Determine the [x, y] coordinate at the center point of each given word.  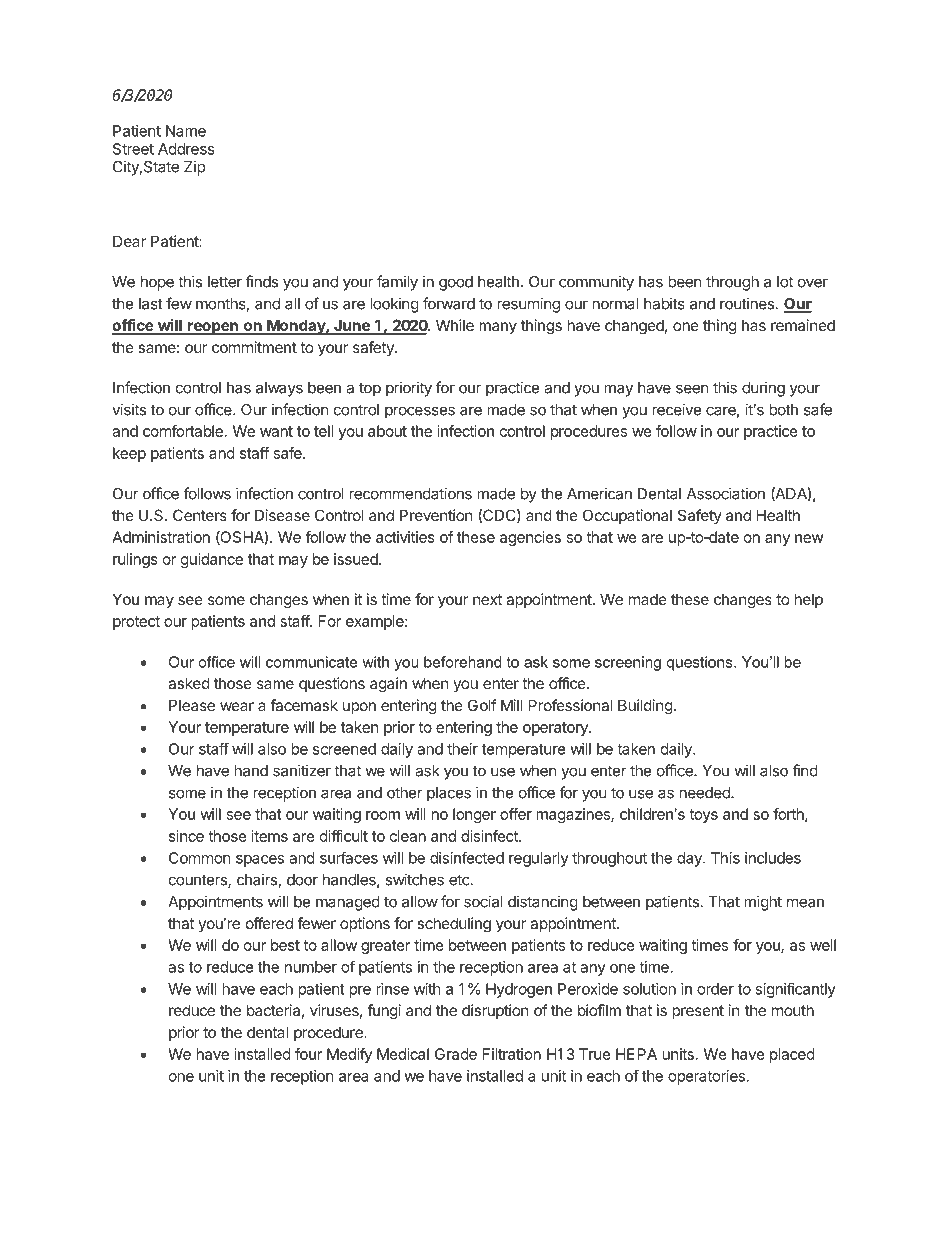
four [308, 1054]
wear [237, 706]
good [456, 283]
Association [726, 493]
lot [785, 282]
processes [420, 412]
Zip [194, 168]
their [462, 749]
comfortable [183, 431]
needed [705, 793]
